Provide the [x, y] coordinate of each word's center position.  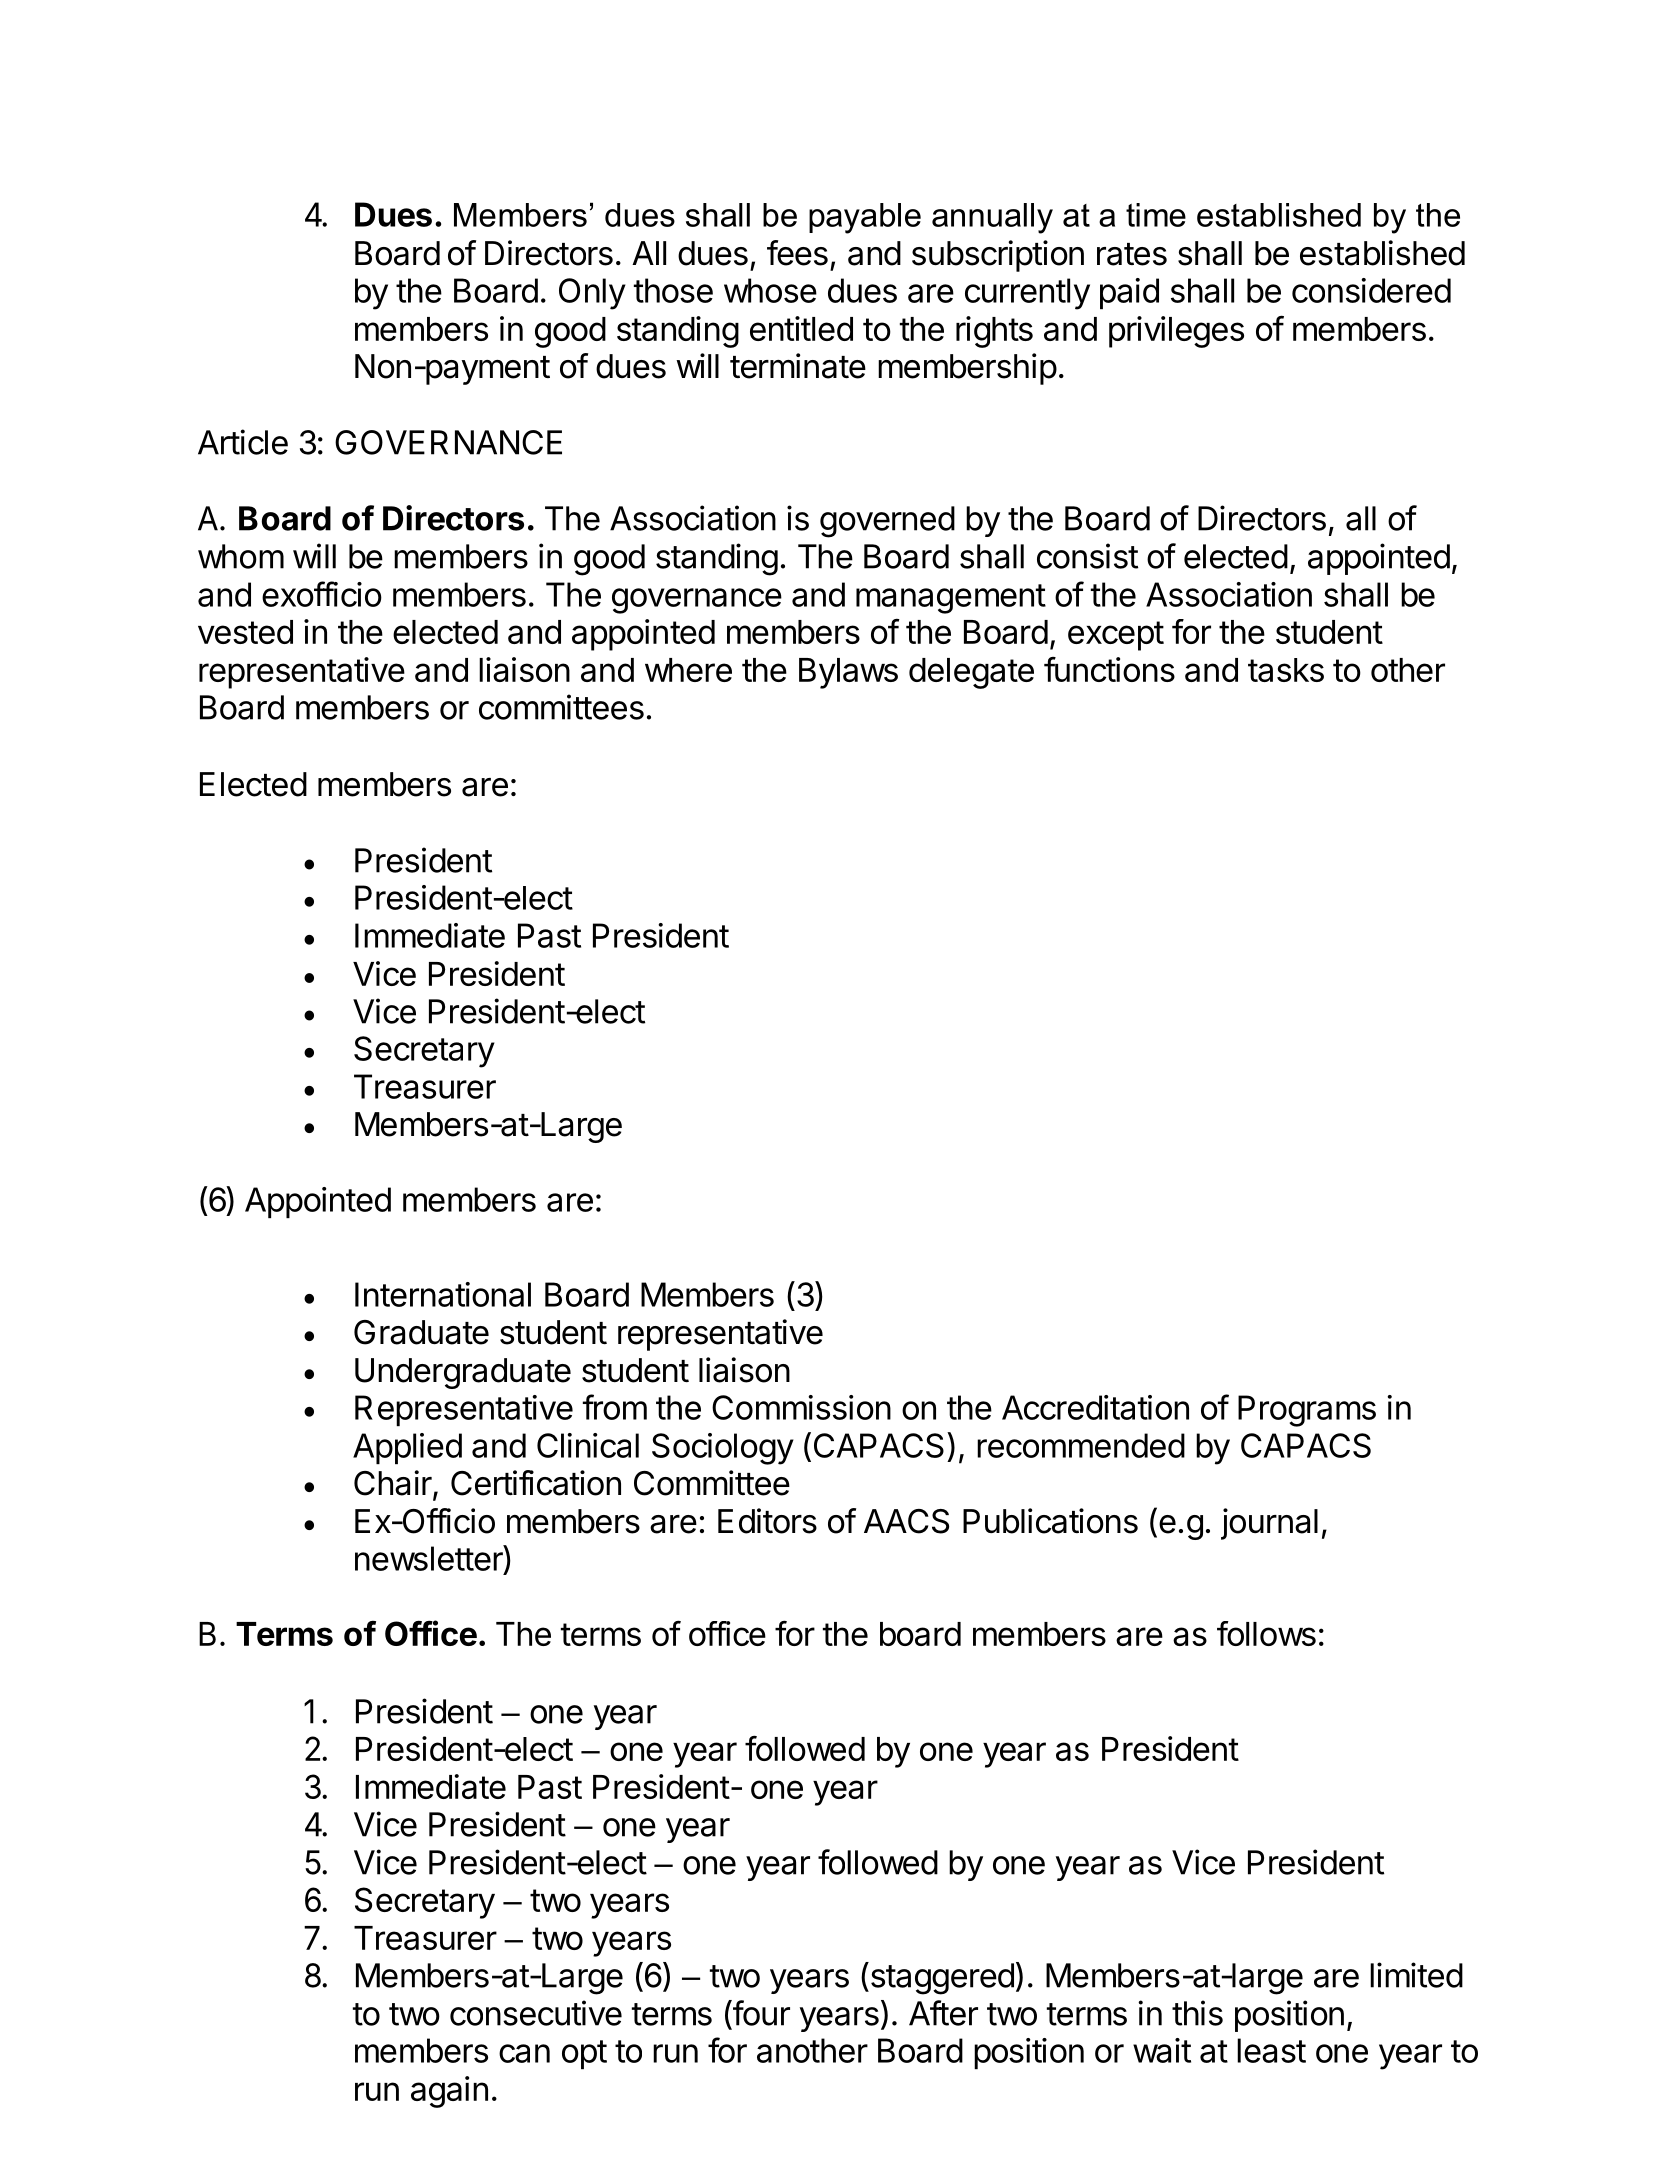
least [1271, 2050]
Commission [801, 1407]
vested [245, 632]
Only [592, 294]
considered [1371, 290]
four [760, 2013]
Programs [1307, 1411]
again [449, 2092]
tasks [1286, 670]
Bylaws [848, 673]
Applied [407, 1448]
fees [797, 253]
